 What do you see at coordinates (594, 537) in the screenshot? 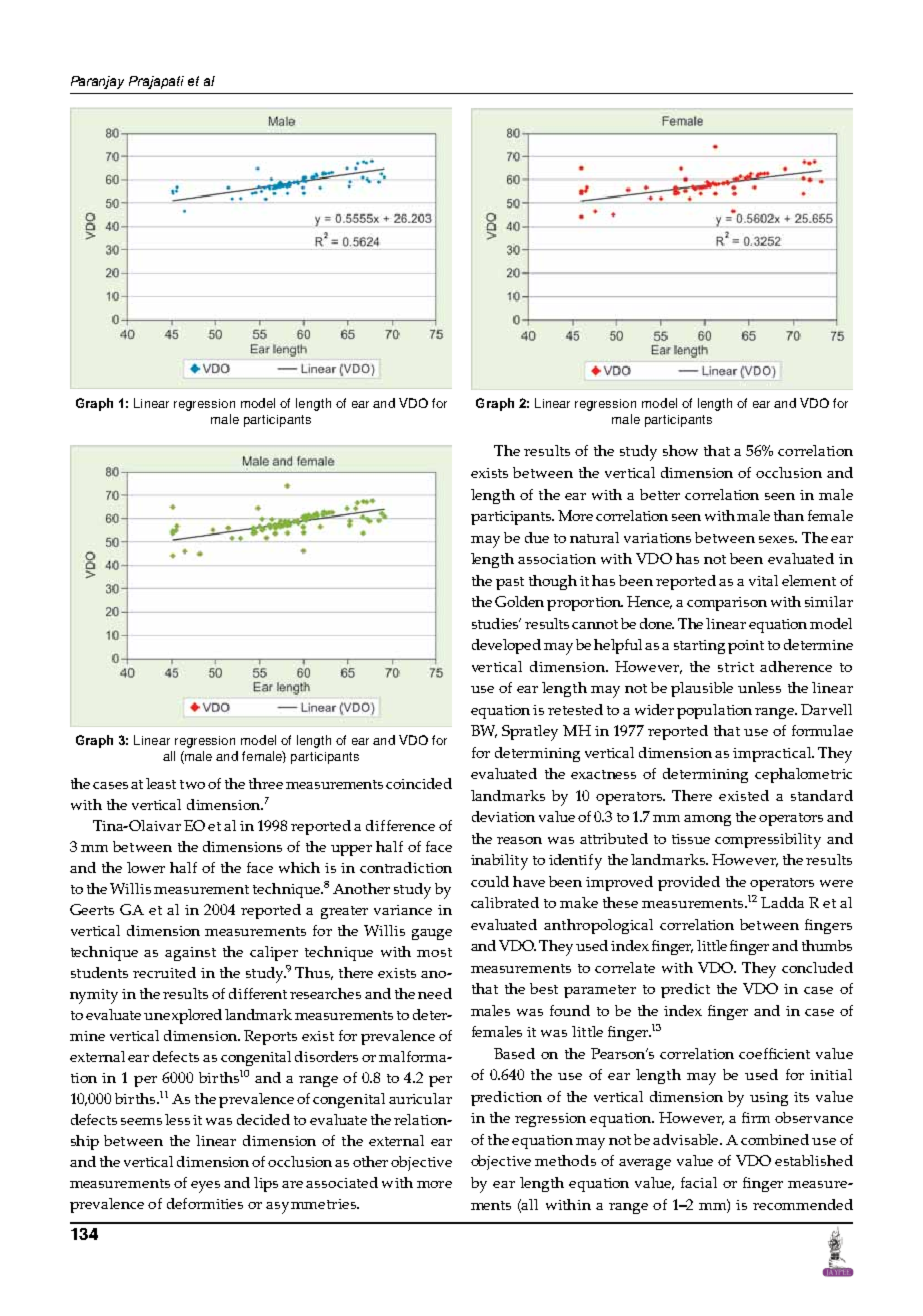
I see `natural` at bounding box center [594, 537].
